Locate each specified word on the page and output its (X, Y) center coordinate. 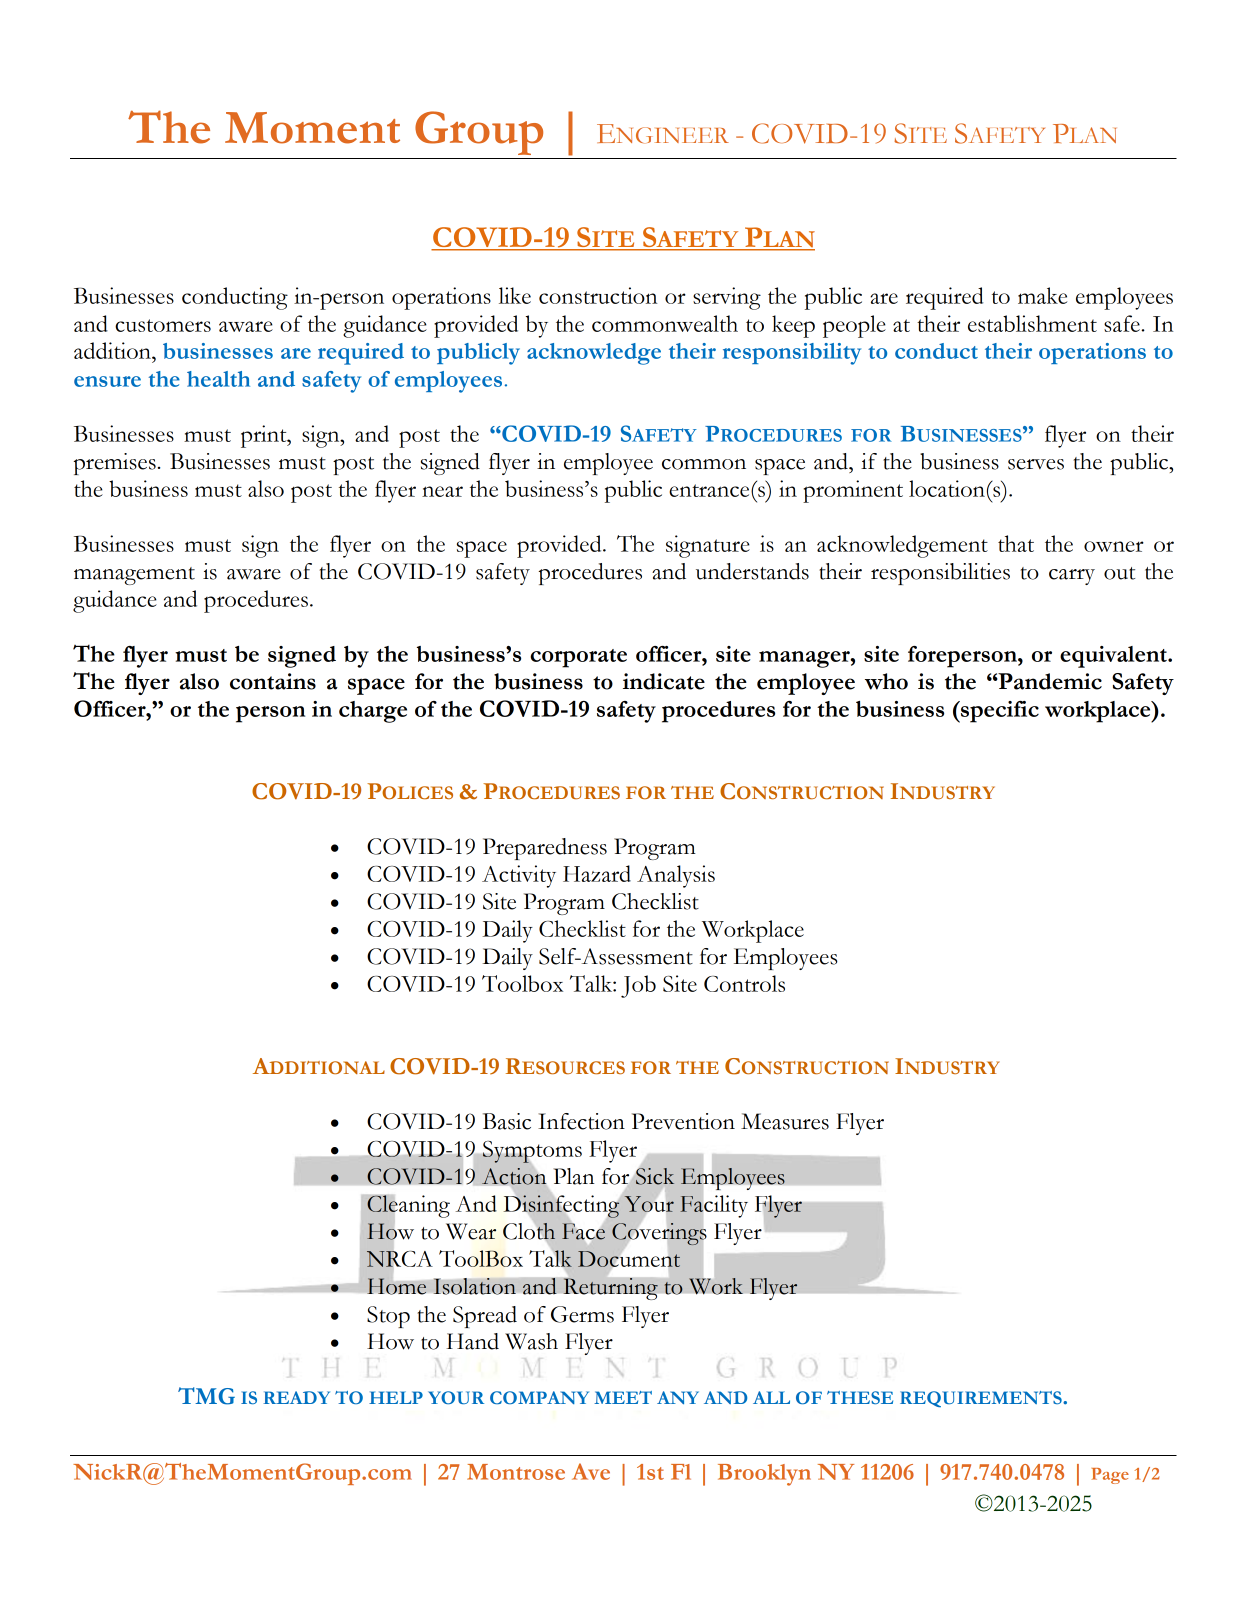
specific (999, 712)
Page (1110, 1476)
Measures (785, 1121)
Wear (471, 1231)
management (134, 576)
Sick (654, 1176)
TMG (206, 1396)
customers (163, 325)
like (515, 295)
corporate (578, 658)
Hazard (597, 873)
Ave (591, 1471)
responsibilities (940, 574)
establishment (1032, 323)
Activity (519, 876)
